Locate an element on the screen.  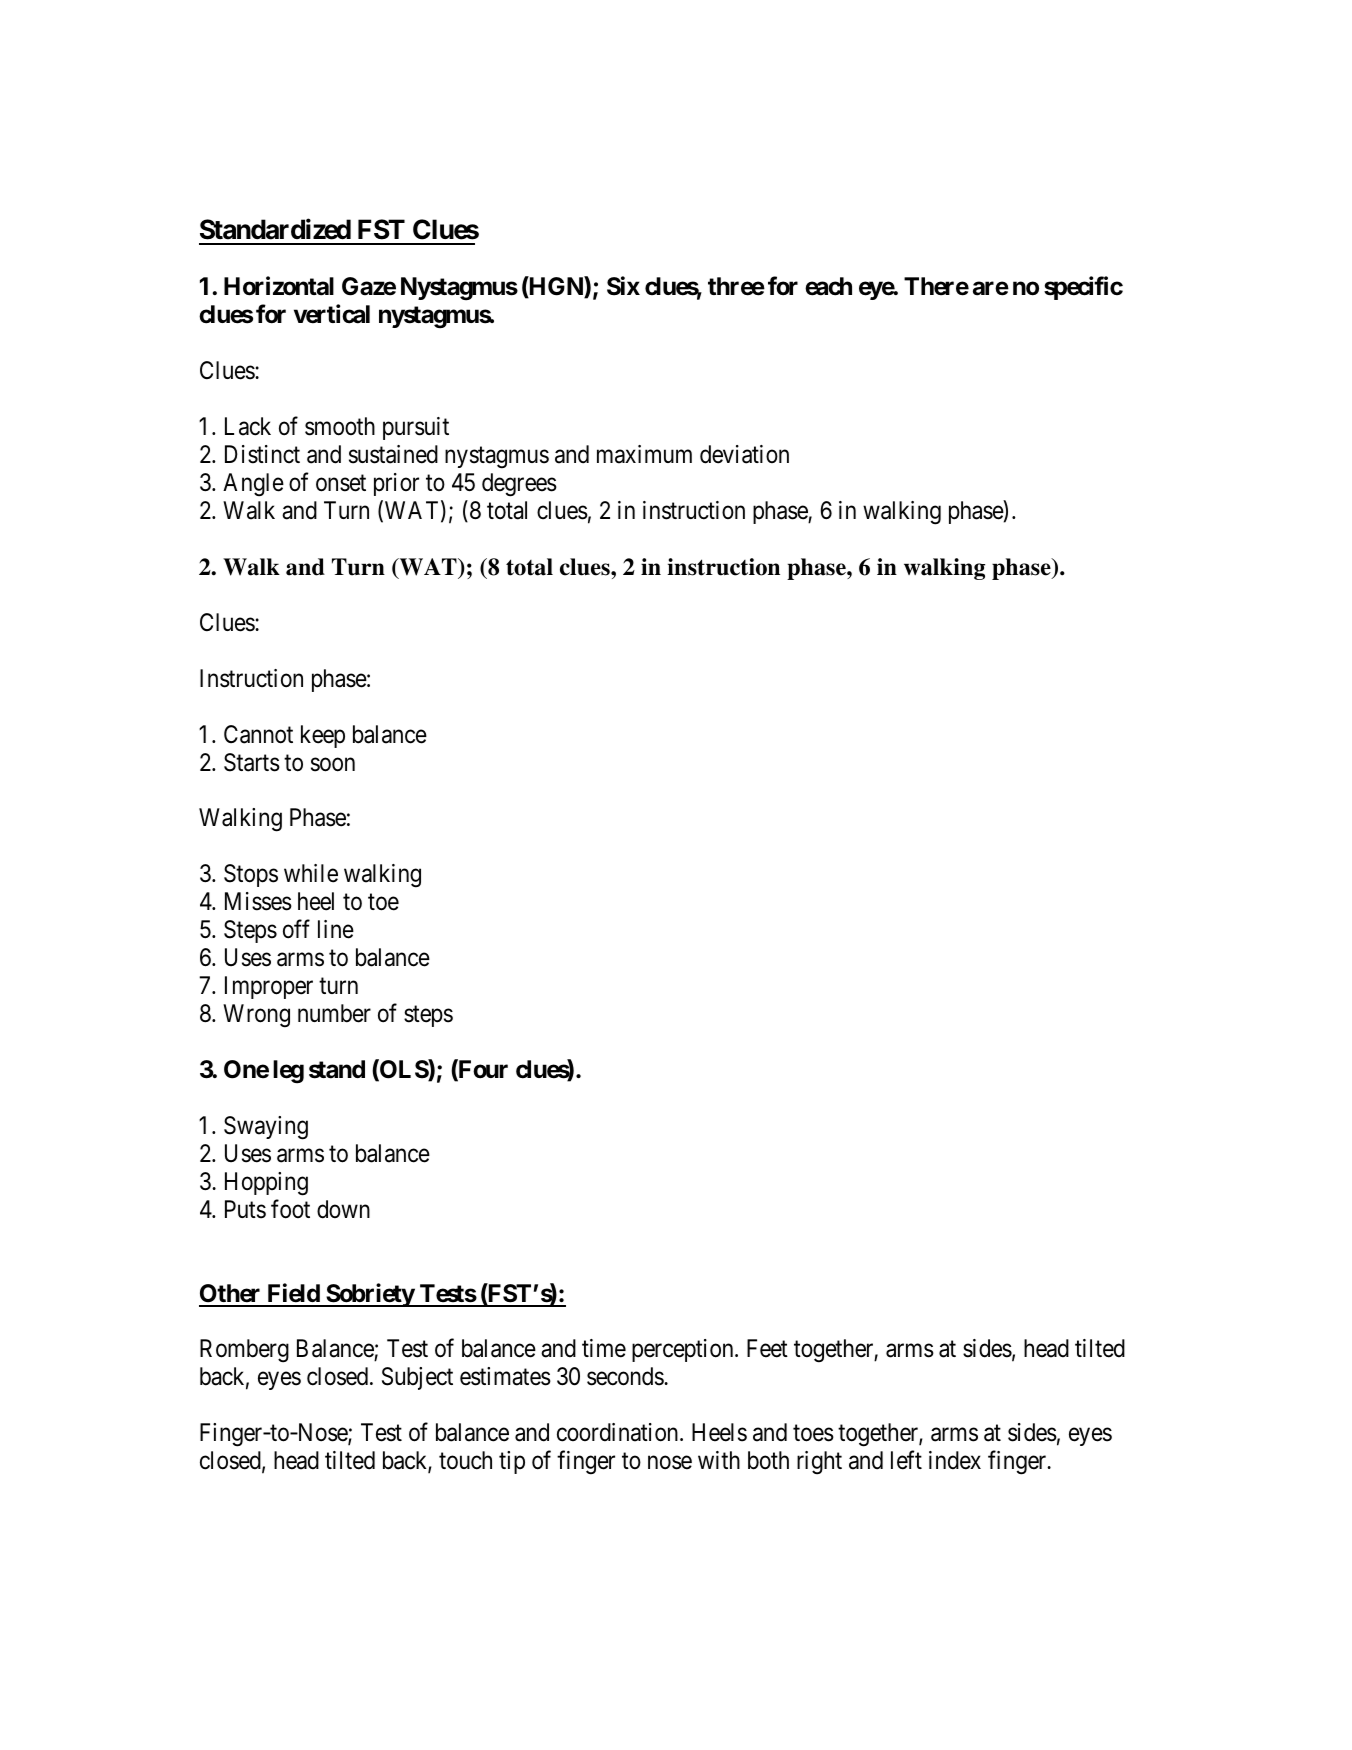
keep is located at coordinates (323, 736).
